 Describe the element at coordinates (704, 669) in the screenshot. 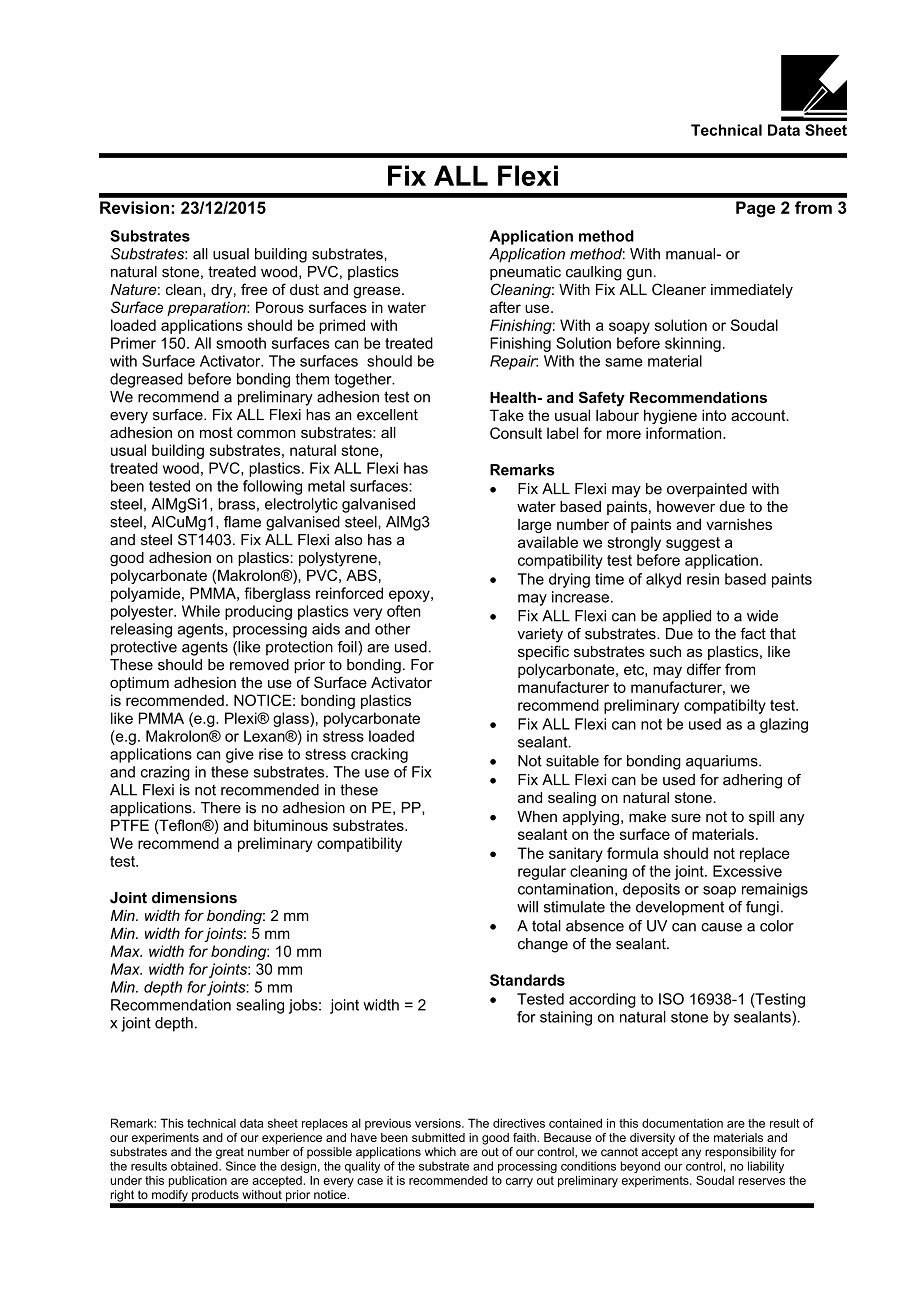

I see `differ` at that location.
